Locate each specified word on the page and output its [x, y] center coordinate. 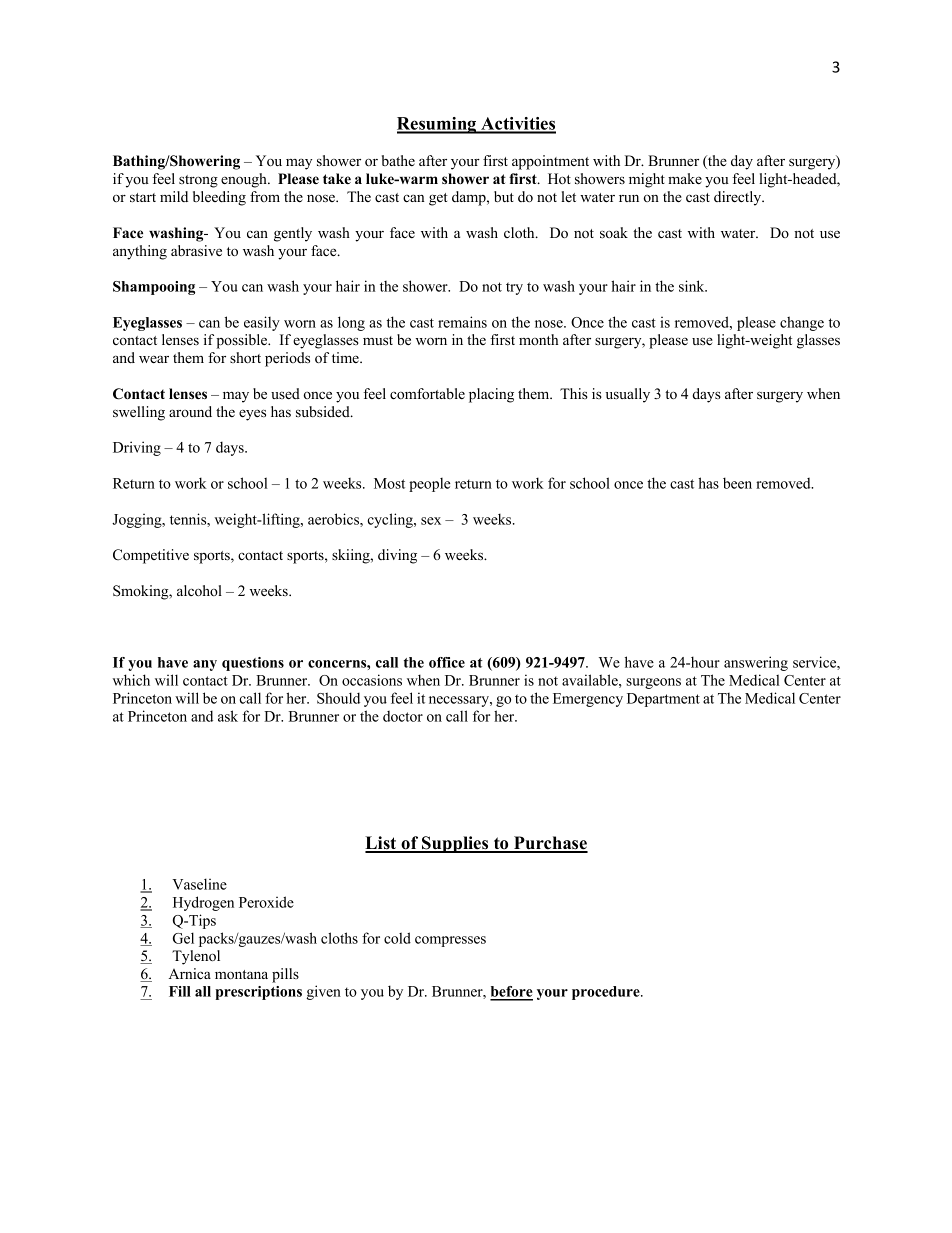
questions [253, 664]
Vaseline [199, 884]
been [737, 483]
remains [462, 322]
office [447, 662]
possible [243, 341]
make [685, 178]
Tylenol [196, 957]
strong [198, 181]
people [430, 485]
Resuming [438, 125]
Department [663, 700]
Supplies [455, 844]
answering [756, 663]
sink [693, 286]
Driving [137, 448]
